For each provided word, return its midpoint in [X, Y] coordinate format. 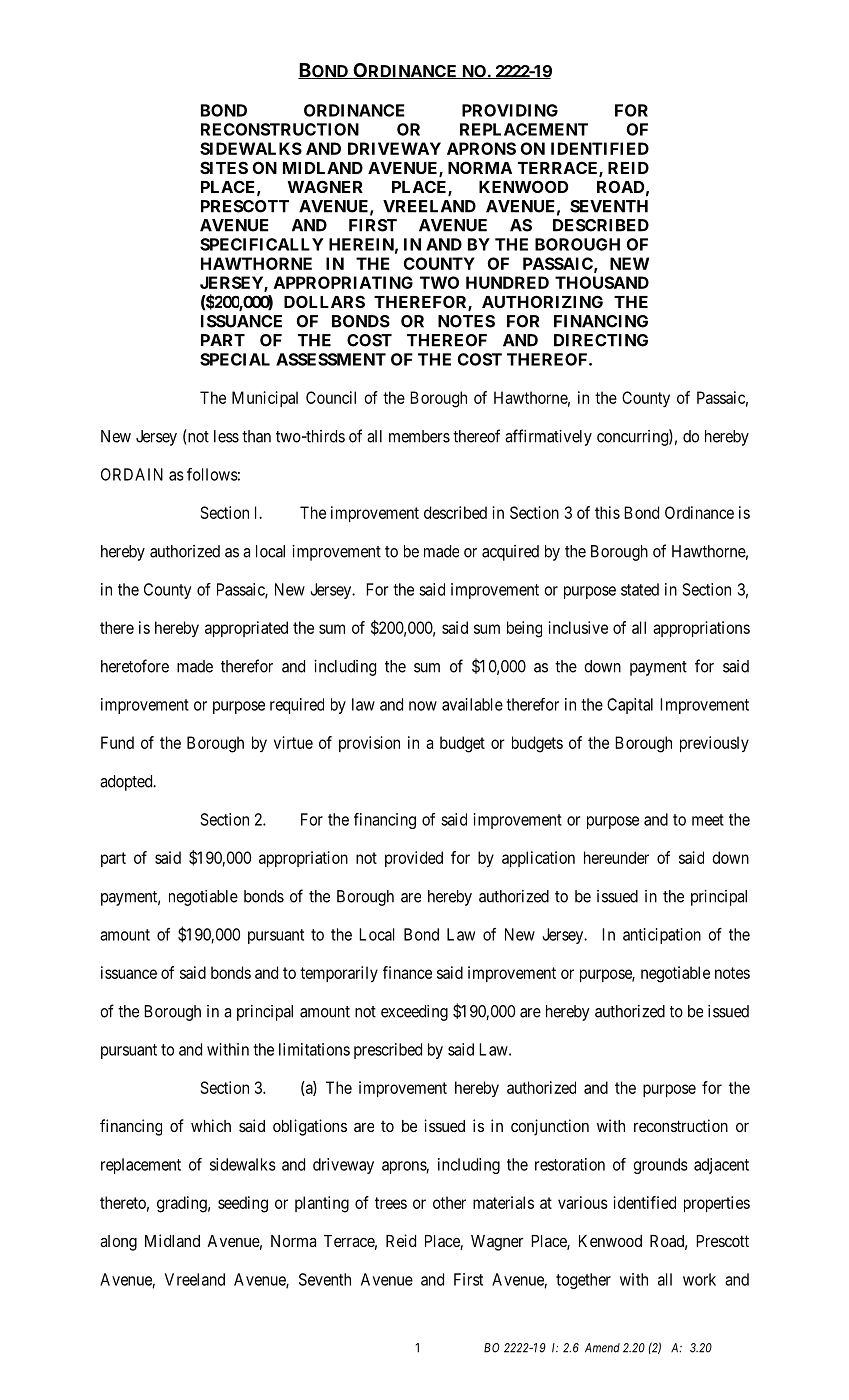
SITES [224, 167]
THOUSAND [602, 282]
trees [391, 1203]
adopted [127, 783]
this [607, 512]
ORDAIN [132, 474]
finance [407, 972]
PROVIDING [510, 110]
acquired [510, 553]
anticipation [662, 936]
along [118, 1243]
